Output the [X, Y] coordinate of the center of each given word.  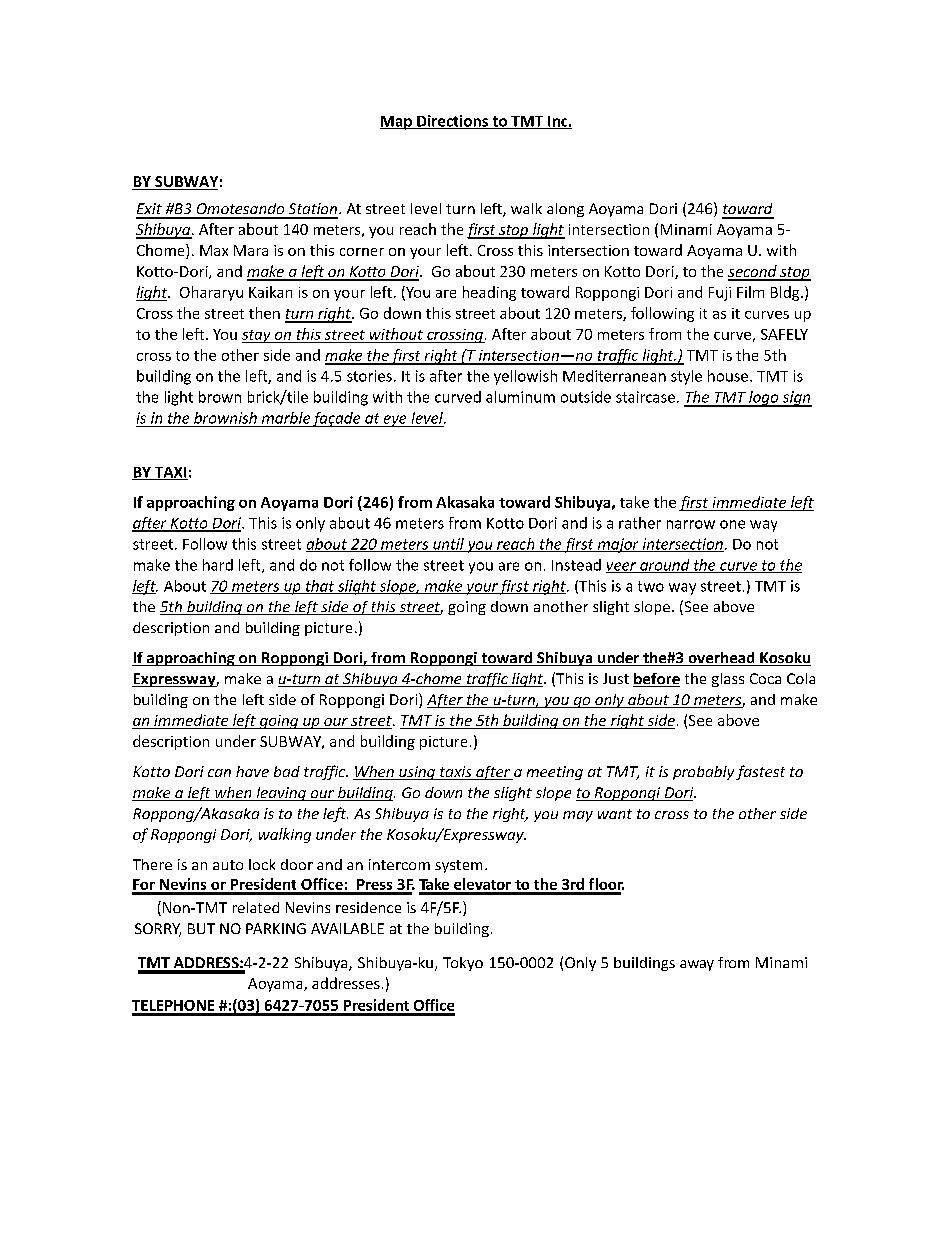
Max [214, 250]
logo [764, 399]
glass [728, 680]
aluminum [520, 397]
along [565, 210]
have [252, 771]
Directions [452, 122]
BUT [201, 928]
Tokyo [463, 964]
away [697, 965]
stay [257, 336]
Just [616, 678]
